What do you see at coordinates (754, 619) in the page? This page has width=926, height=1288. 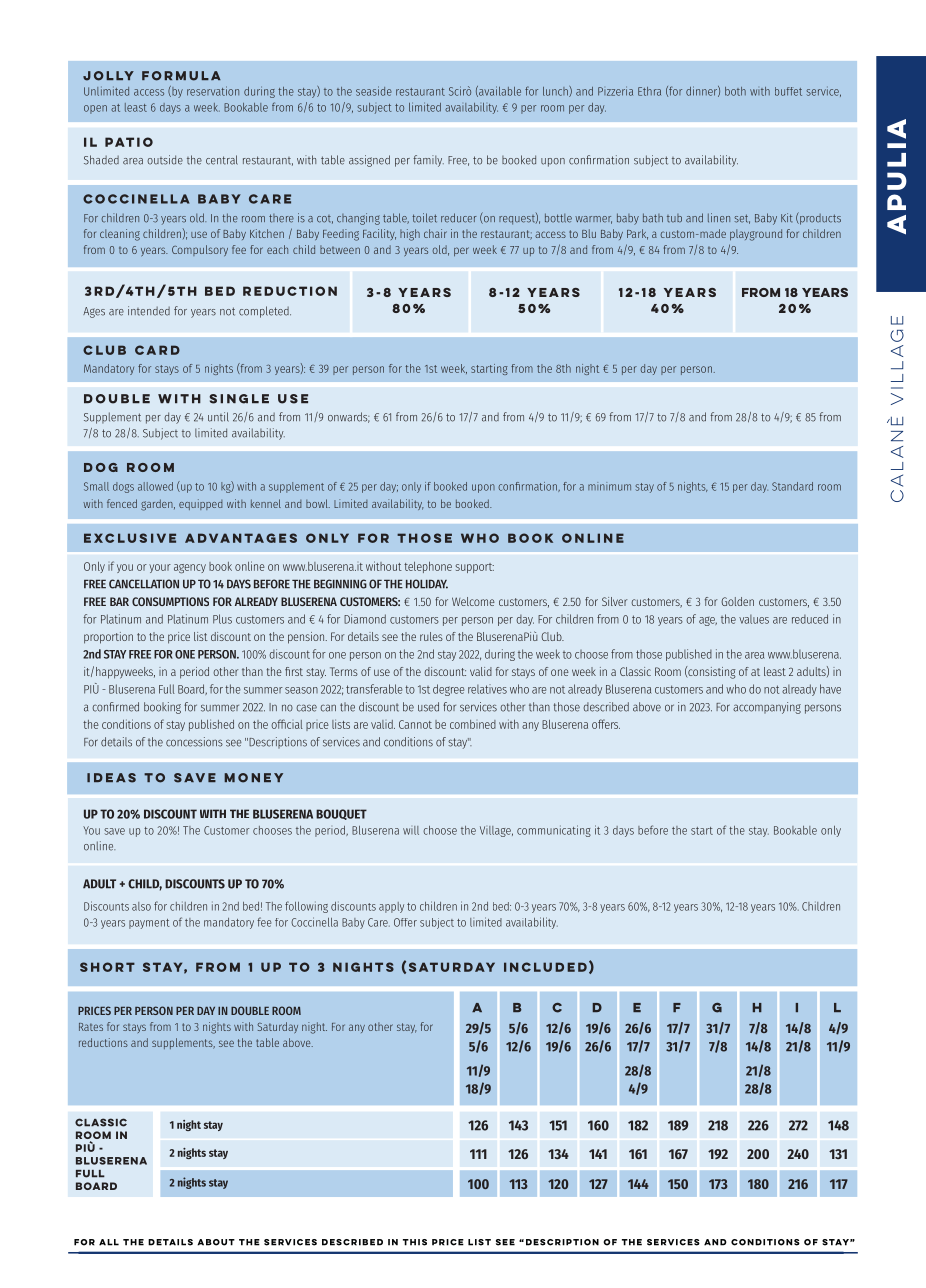 I see `values` at bounding box center [754, 619].
